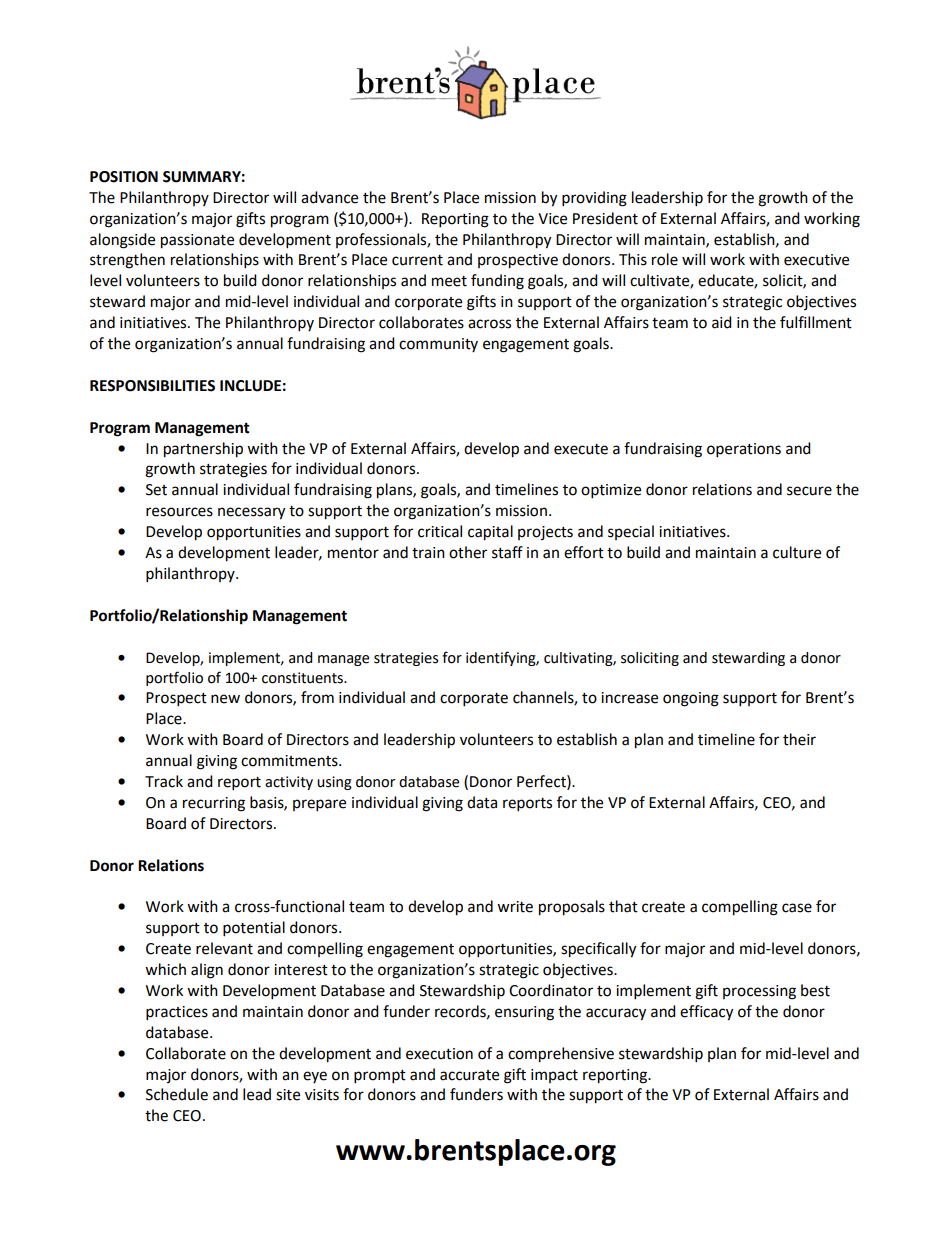 The width and height of the screenshot is (952, 1233). What do you see at coordinates (468, 552) in the screenshot?
I see `other` at bounding box center [468, 552].
